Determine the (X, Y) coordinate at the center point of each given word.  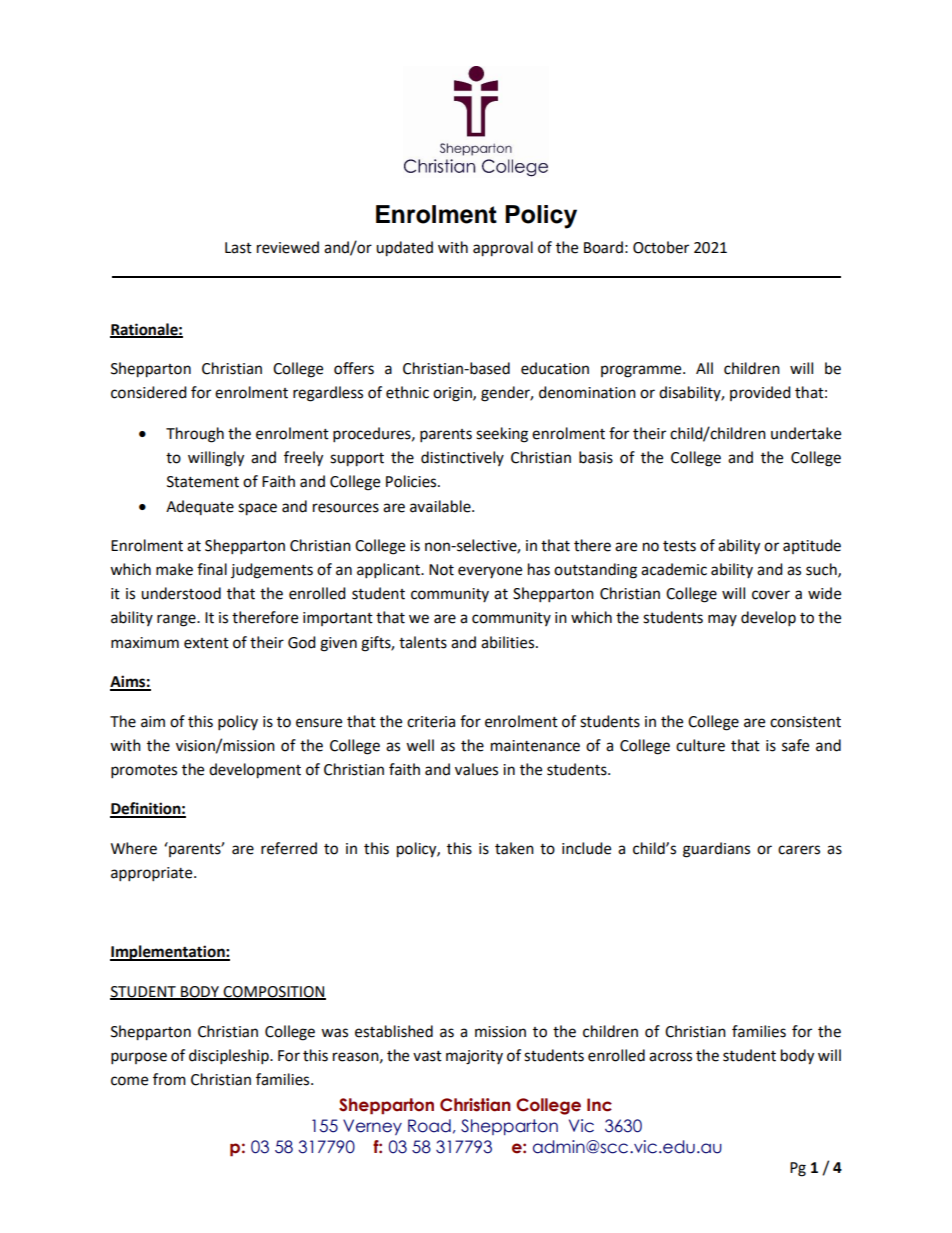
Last (238, 248)
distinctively (462, 458)
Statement (203, 482)
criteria (431, 722)
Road (429, 1126)
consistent (805, 722)
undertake (806, 433)
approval (503, 249)
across (670, 1057)
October (661, 247)
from (169, 1079)
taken (514, 848)
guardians (716, 850)
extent (206, 643)
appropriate (153, 874)
